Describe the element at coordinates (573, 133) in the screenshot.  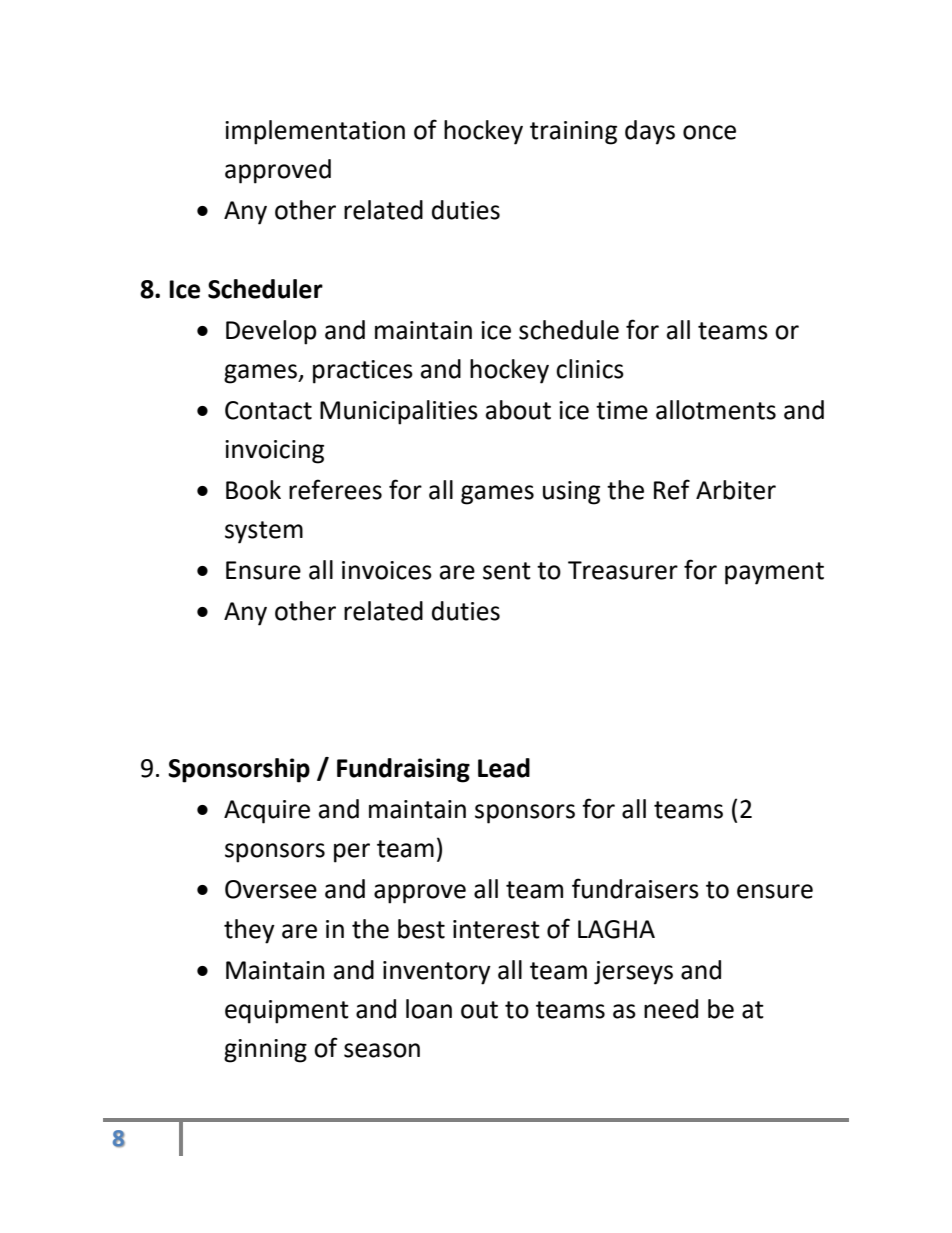
I see `training` at that location.
